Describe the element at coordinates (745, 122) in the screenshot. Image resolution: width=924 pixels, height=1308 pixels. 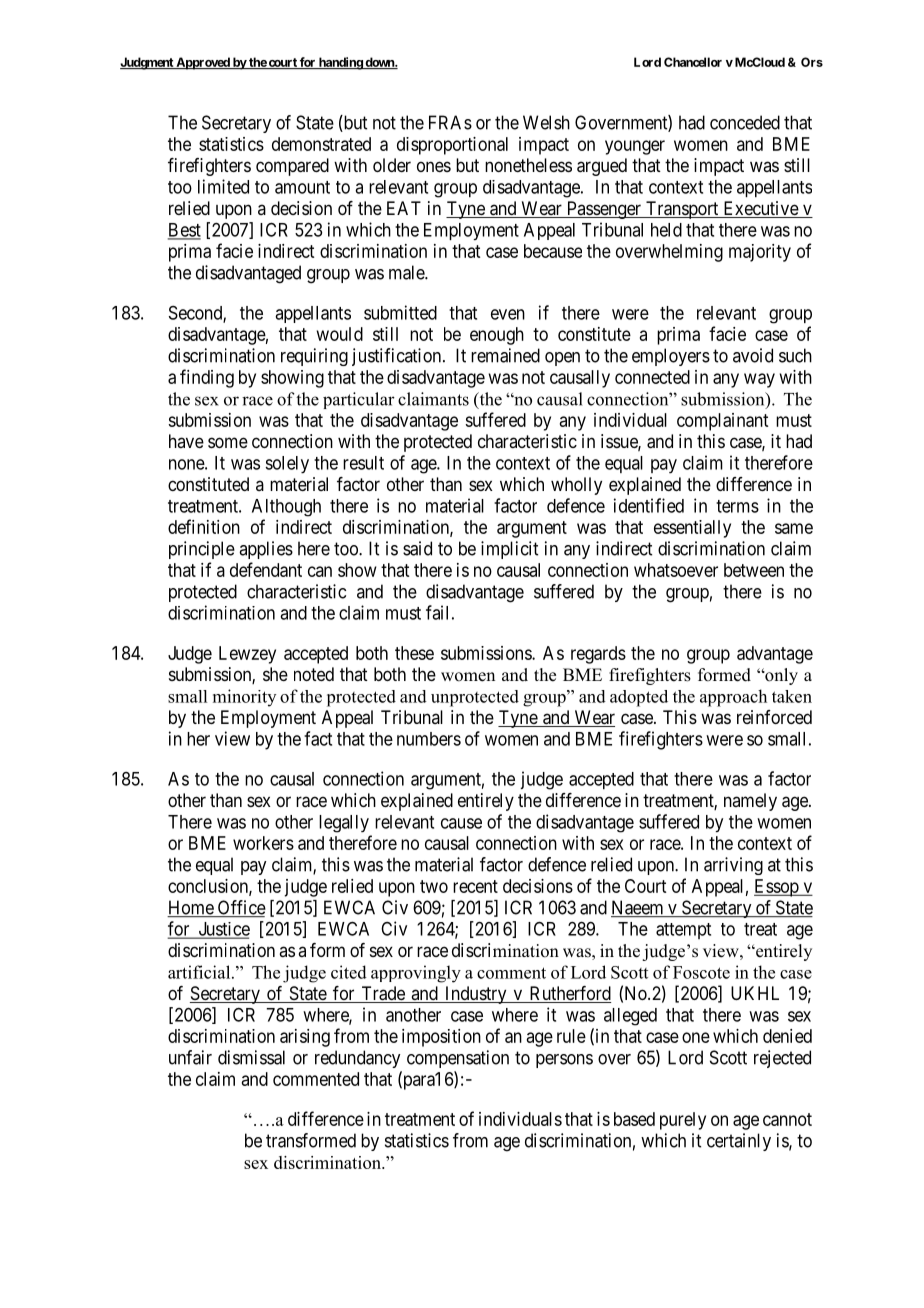
I see `conceded` at that location.
